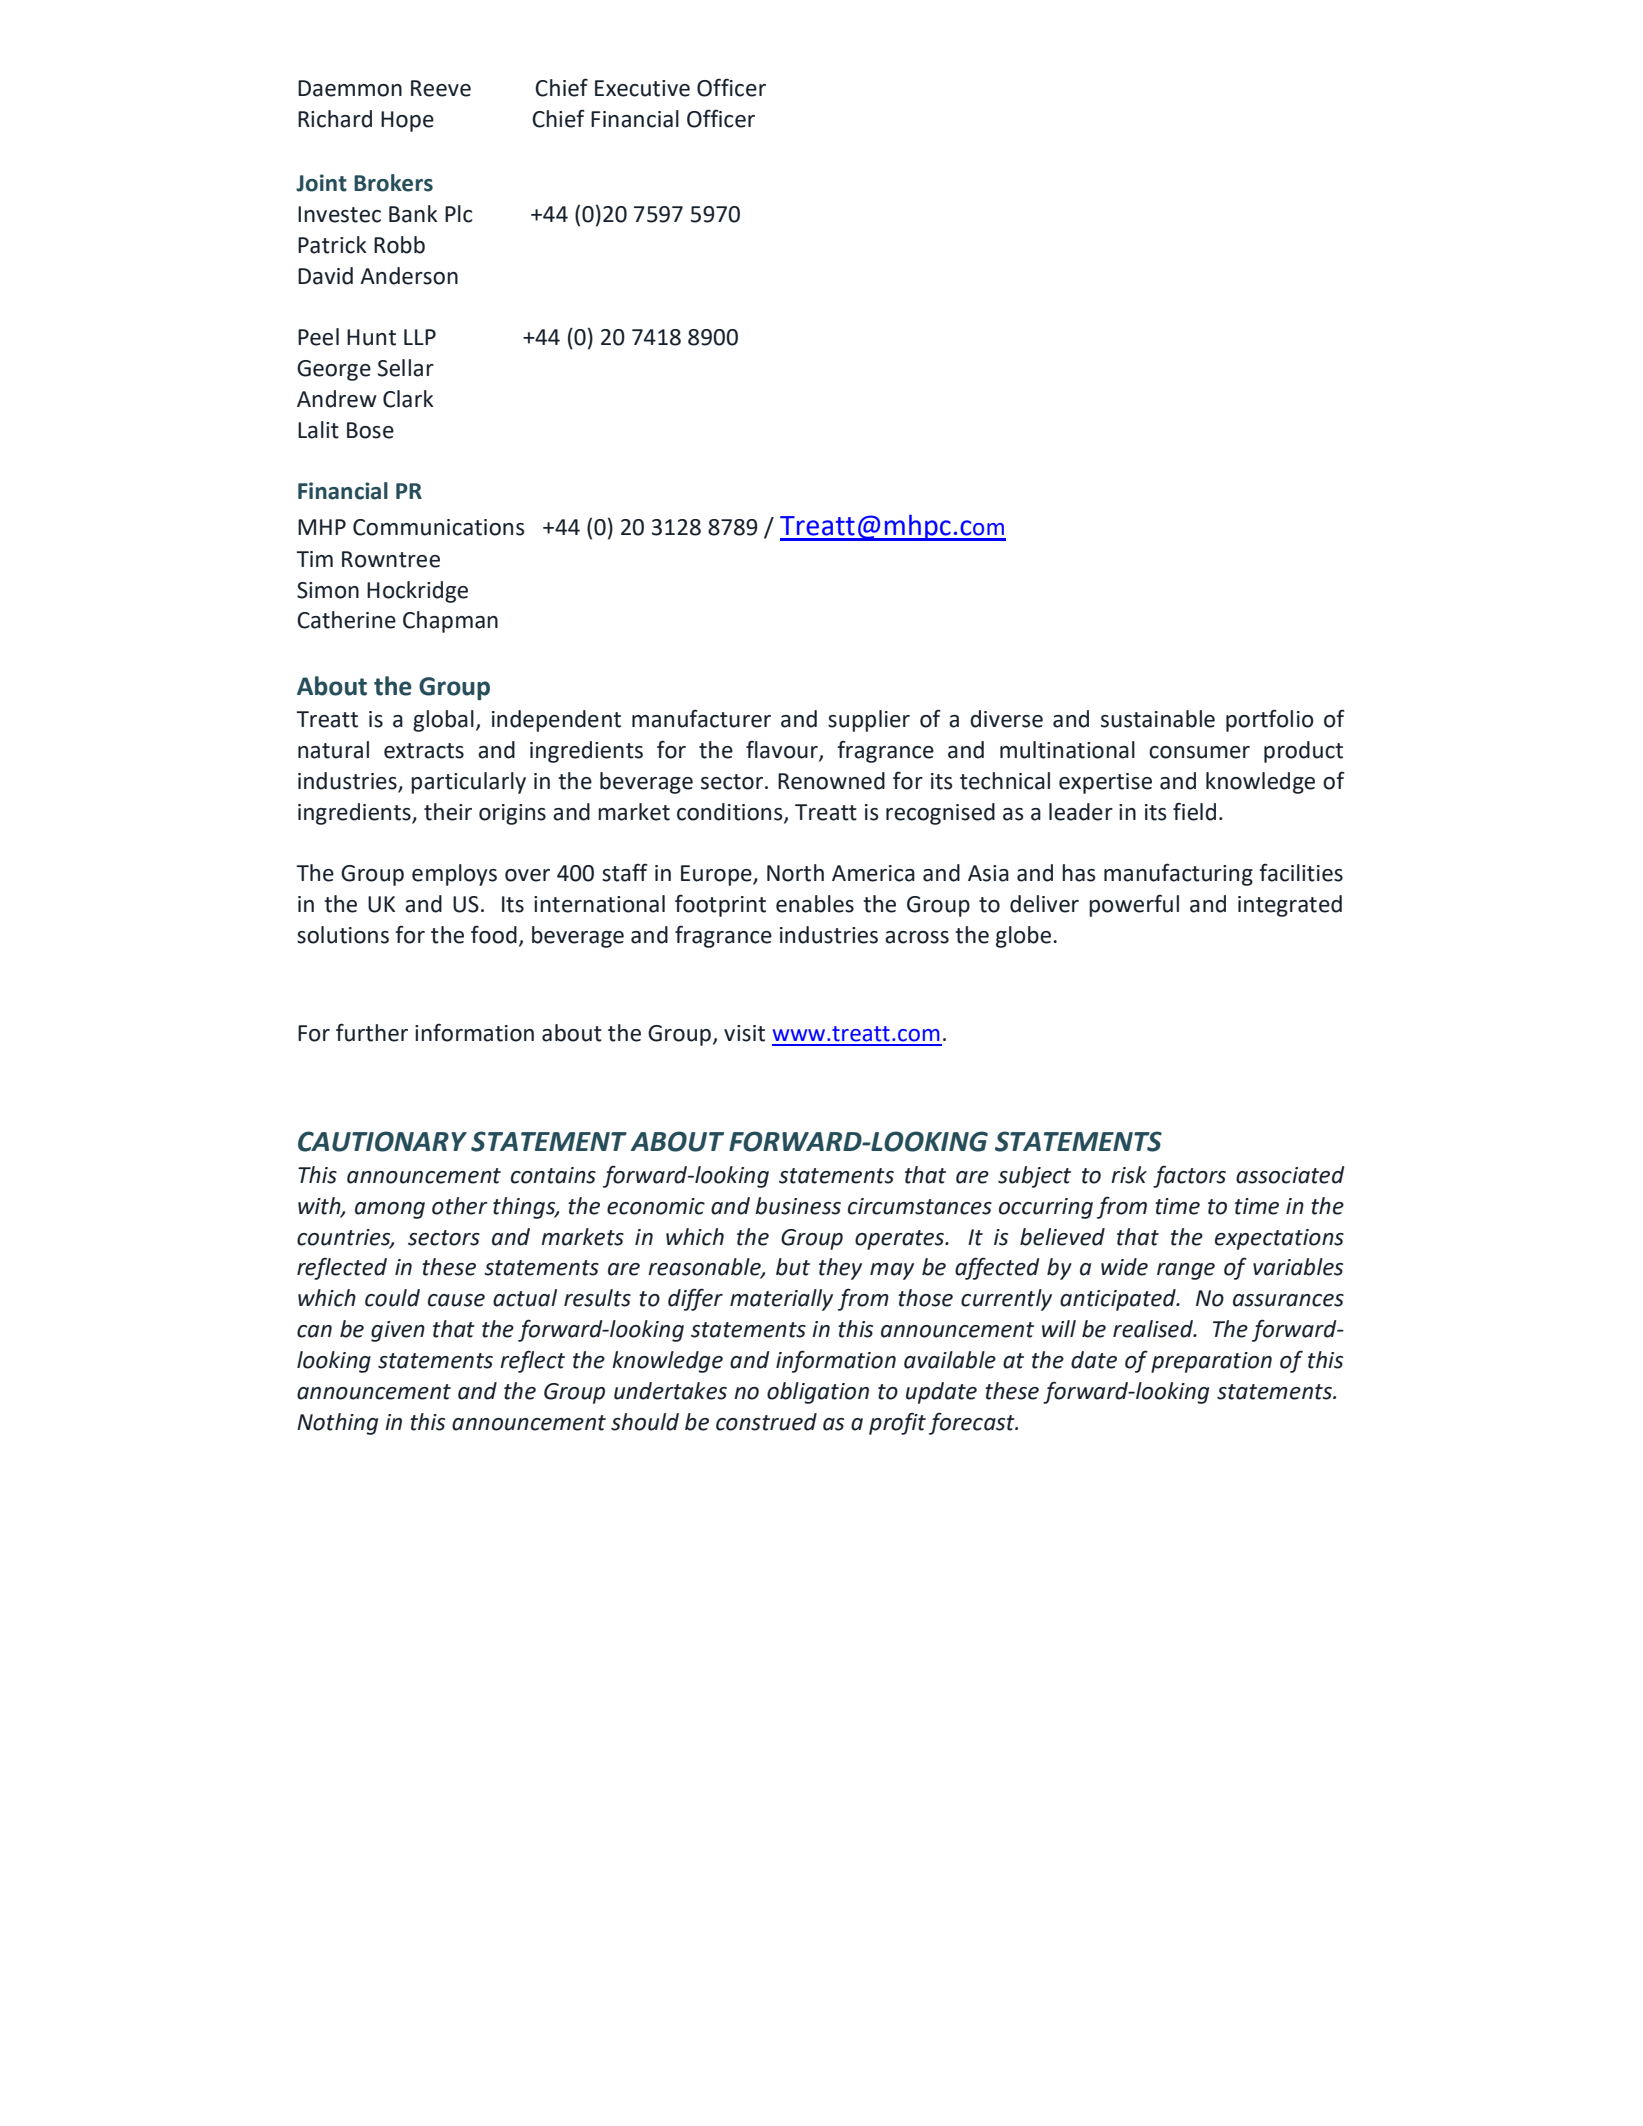 The width and height of the document is (1643, 2126). Describe the element at coordinates (407, 121) in the document. I see `Hope` at that location.
